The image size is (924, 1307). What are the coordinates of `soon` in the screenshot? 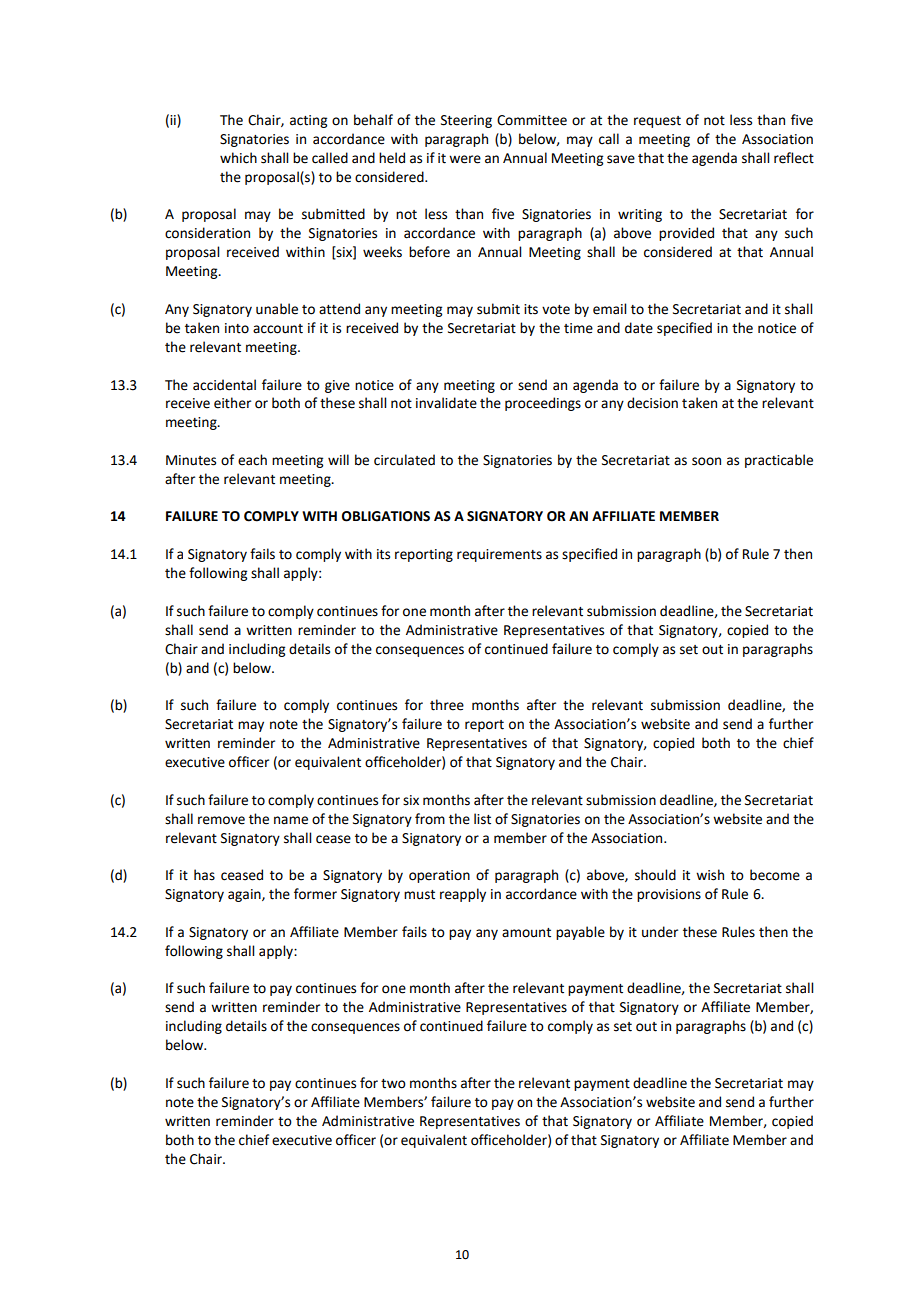 It's located at (706, 461).
